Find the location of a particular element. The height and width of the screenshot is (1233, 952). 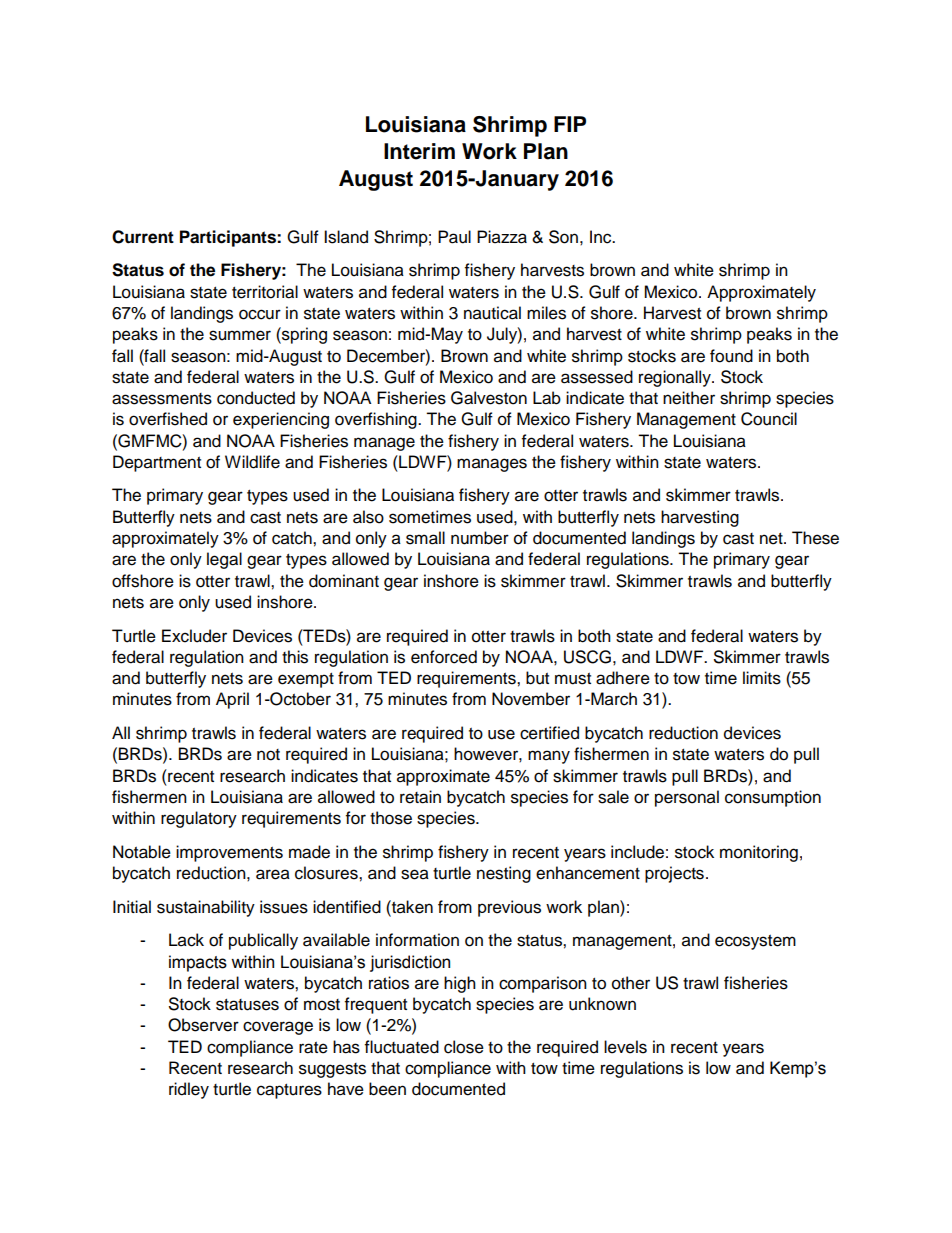

monitoring is located at coordinates (759, 853).
